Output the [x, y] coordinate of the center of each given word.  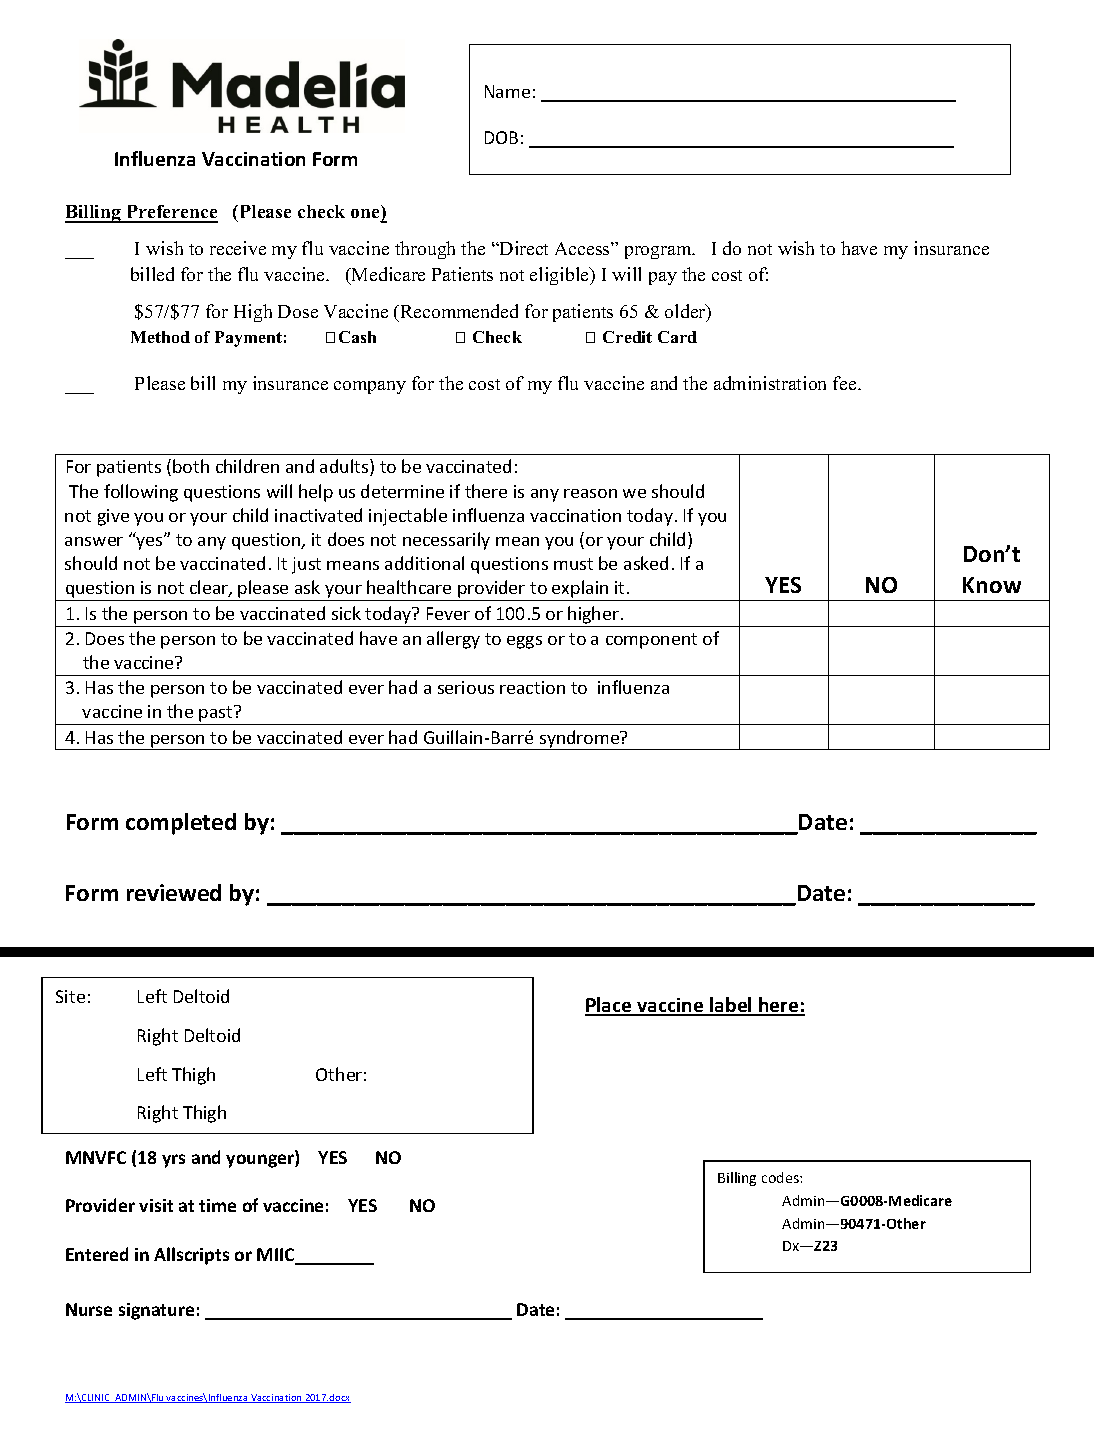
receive [238, 248]
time [217, 1205]
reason [590, 493]
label [731, 1006]
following [141, 493]
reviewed [174, 892]
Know [992, 585]
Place [609, 1006]
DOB [501, 137]
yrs [173, 1161]
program [659, 252]
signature [156, 1311]
